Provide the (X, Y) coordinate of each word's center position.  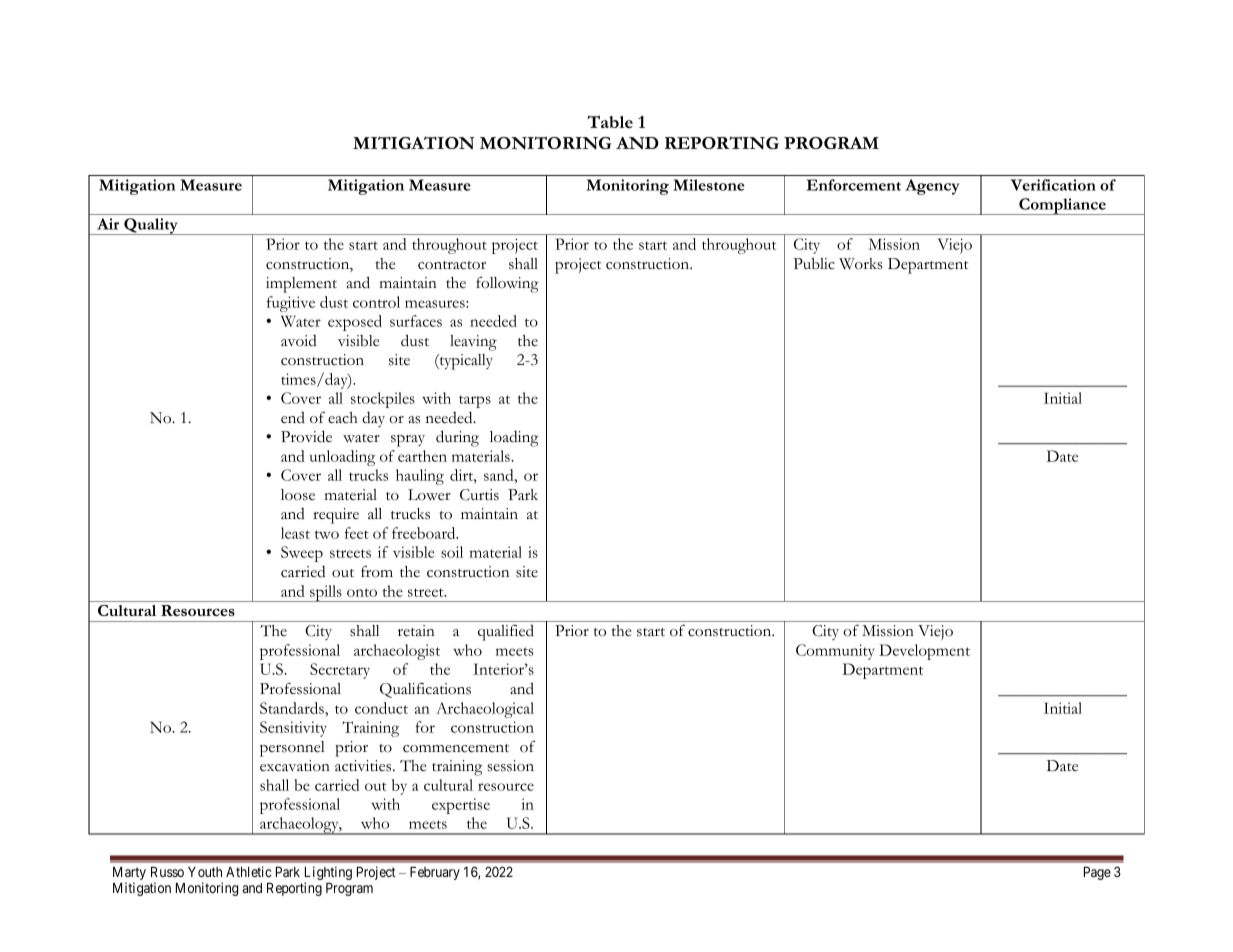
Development (924, 652)
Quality (151, 226)
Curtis (479, 495)
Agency (932, 187)
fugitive (291, 304)
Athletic (249, 871)
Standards (293, 708)
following (507, 284)
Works (861, 264)
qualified (506, 632)
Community (835, 652)
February (435, 873)
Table (610, 121)
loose (298, 495)
